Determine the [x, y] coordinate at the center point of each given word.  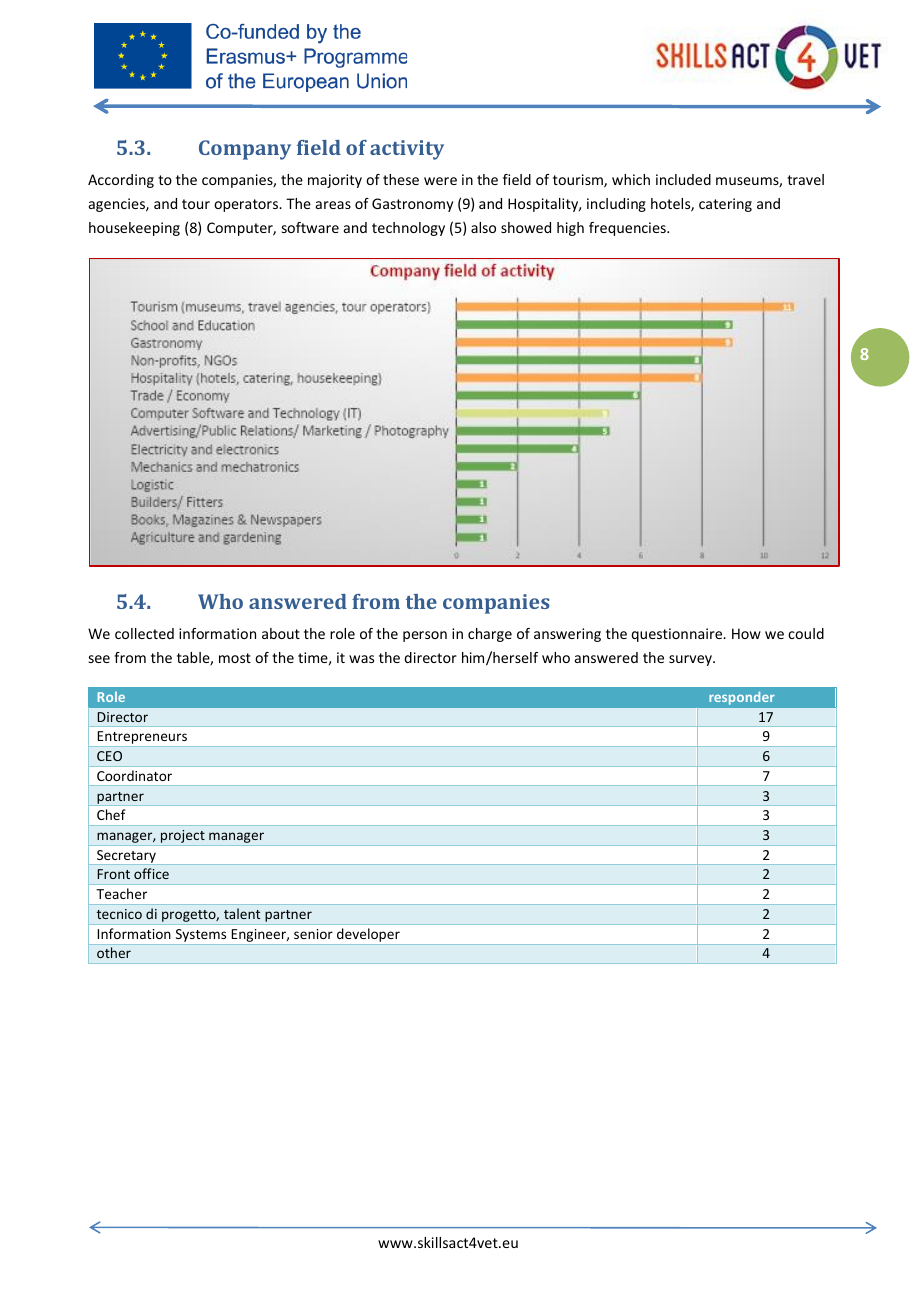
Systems [201, 937]
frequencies [628, 229]
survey [692, 660]
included [683, 179]
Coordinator [134, 775]
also [483, 227]
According [121, 181]
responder [742, 698]
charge [490, 635]
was [361, 659]
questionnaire [678, 635]
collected [144, 633]
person [425, 636]
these [401, 179]
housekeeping [134, 229]
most [235, 658]
